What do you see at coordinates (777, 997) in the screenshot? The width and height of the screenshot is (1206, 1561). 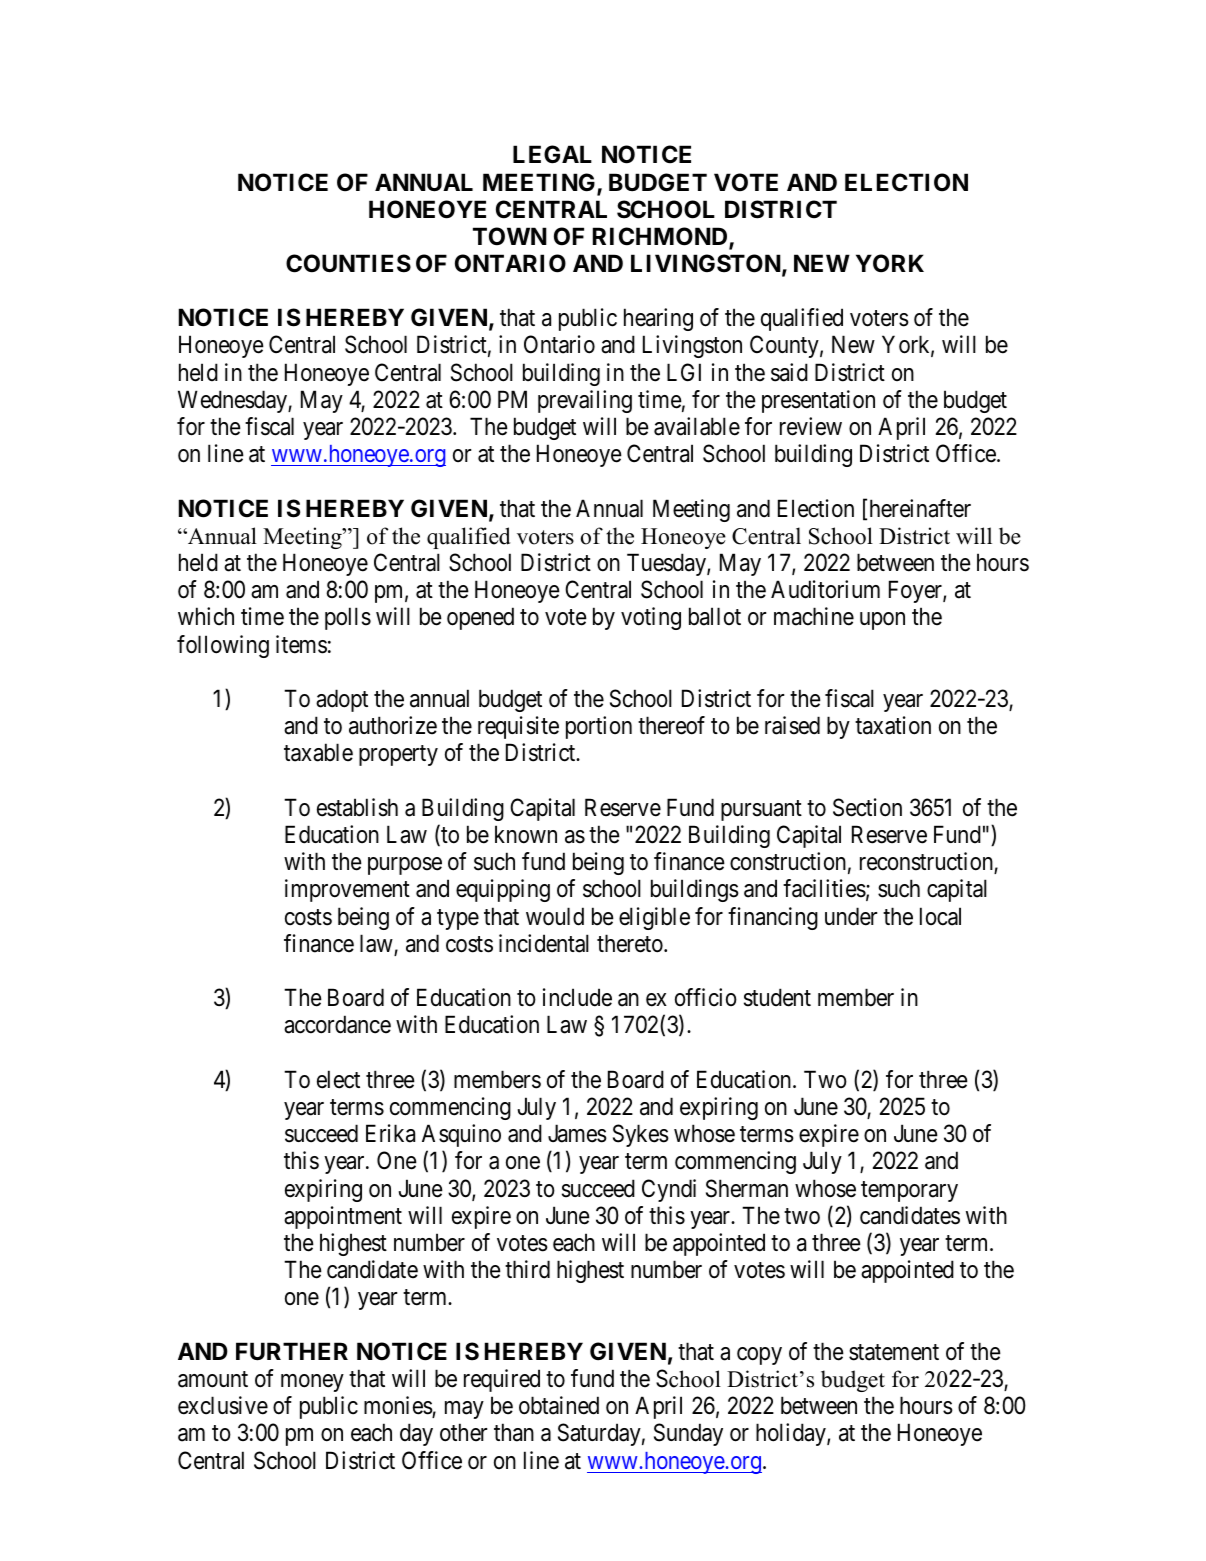 I see `student` at bounding box center [777, 997].
